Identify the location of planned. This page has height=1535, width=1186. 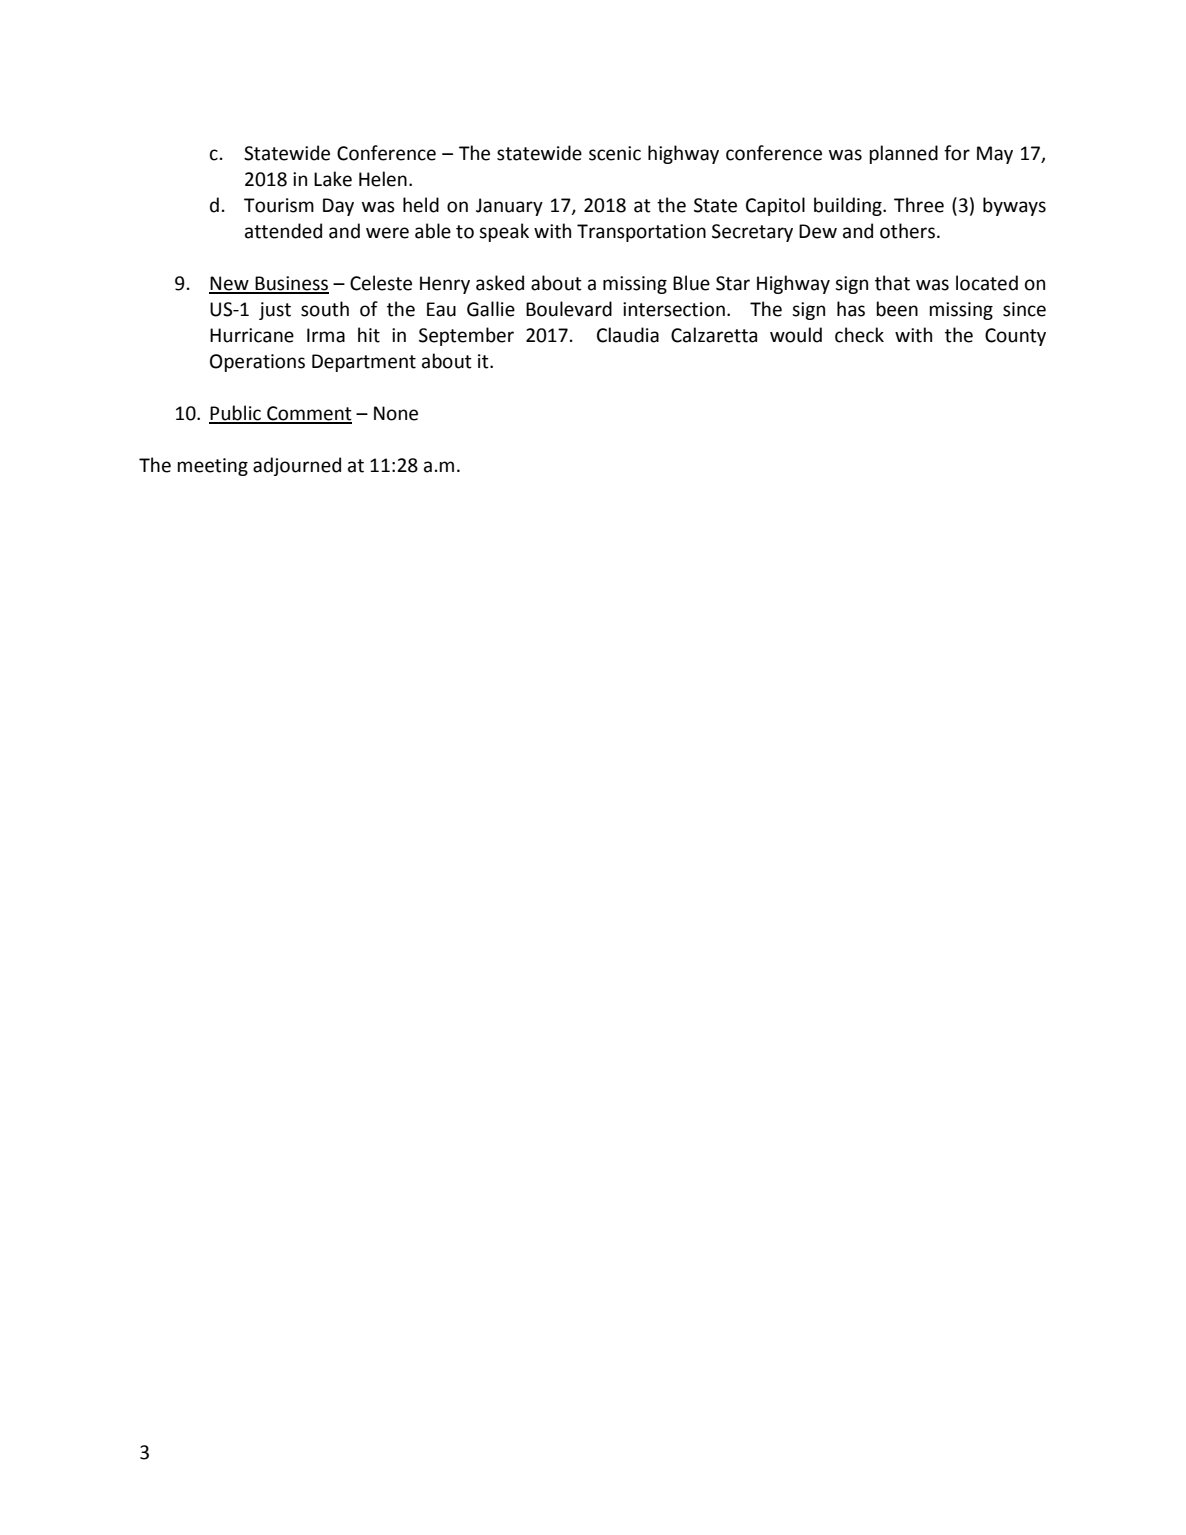
(903, 154).
